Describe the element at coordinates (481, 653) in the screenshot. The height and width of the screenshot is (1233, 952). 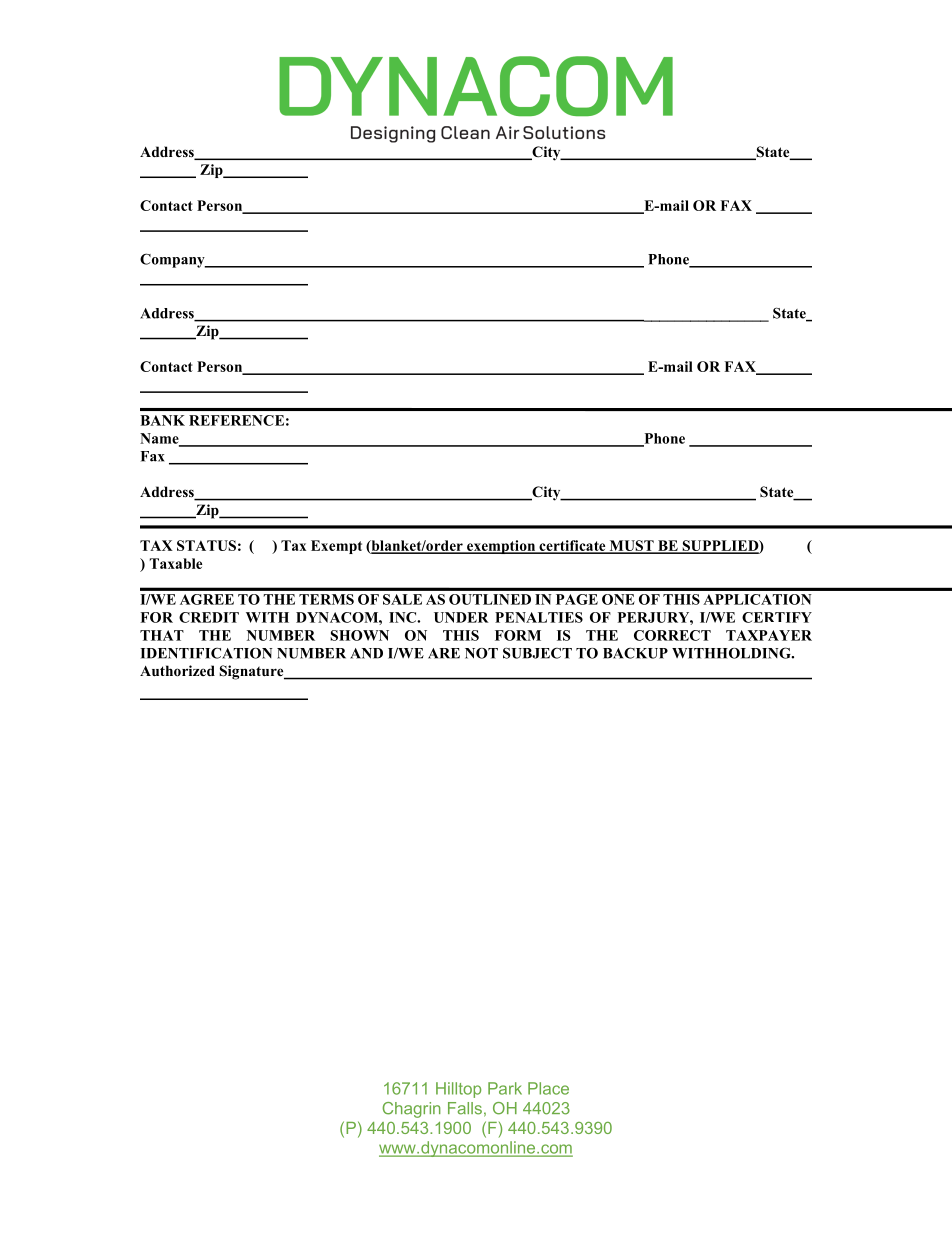
I see `NOT` at that location.
